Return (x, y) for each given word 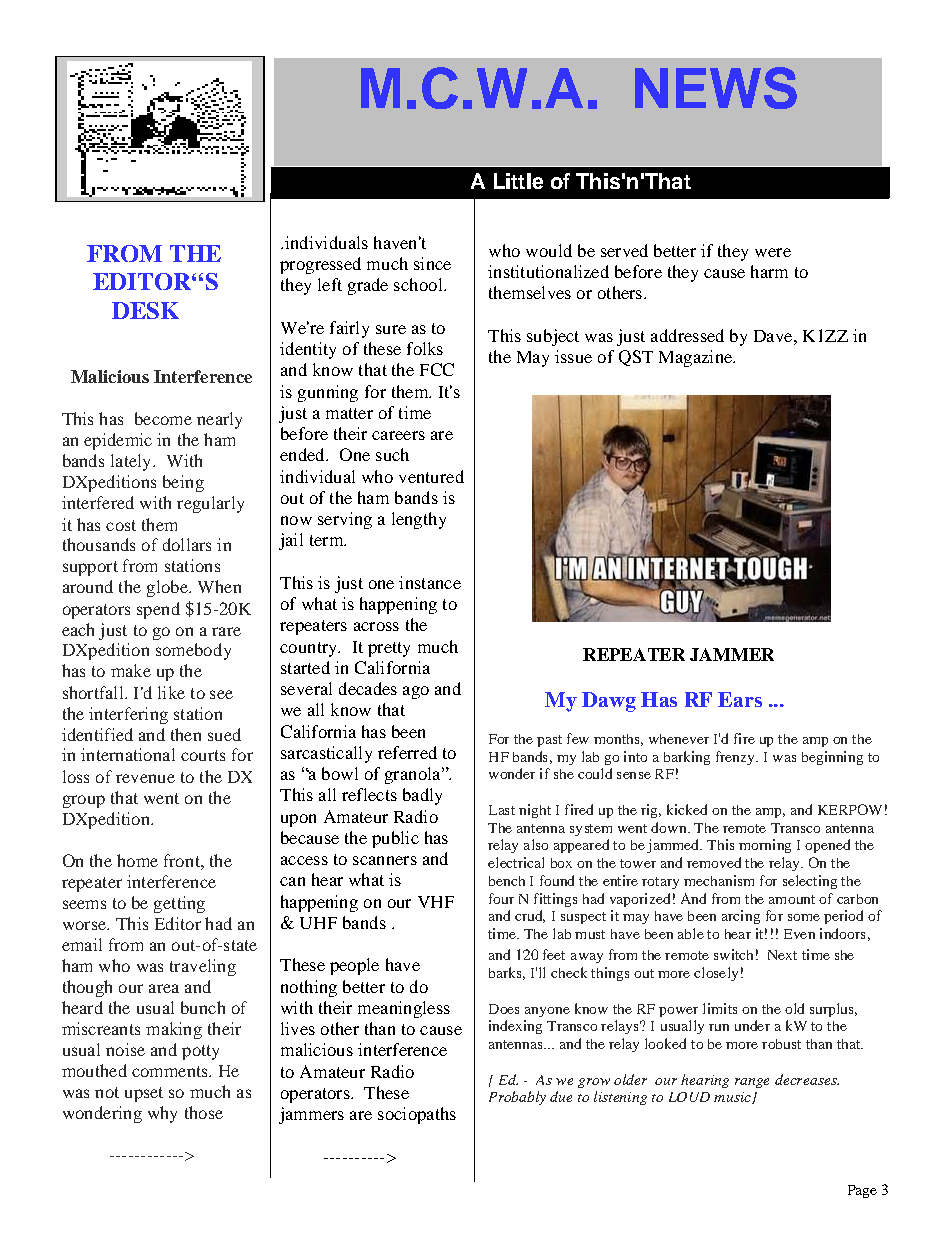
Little (518, 181)
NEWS (716, 88)
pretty (389, 649)
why (162, 1114)
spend (158, 610)
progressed (320, 265)
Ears (740, 699)
